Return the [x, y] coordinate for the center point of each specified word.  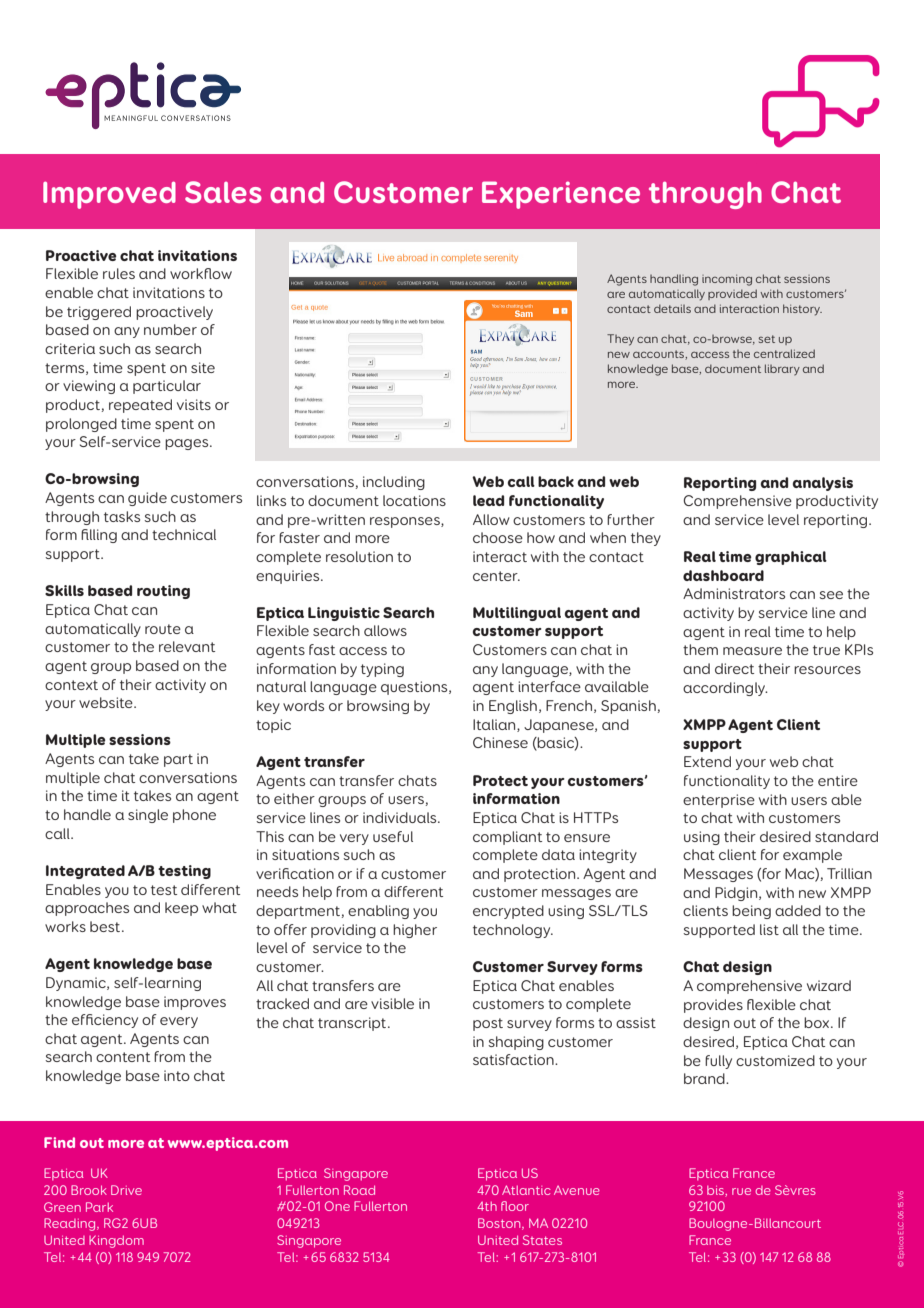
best [106, 926]
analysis [823, 484]
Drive [126, 1190]
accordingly [725, 689]
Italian [495, 725]
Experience [561, 195]
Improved [109, 195]
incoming [727, 280]
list [769, 929]
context [71, 685]
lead [488, 500]
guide [147, 499]
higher [415, 931]
